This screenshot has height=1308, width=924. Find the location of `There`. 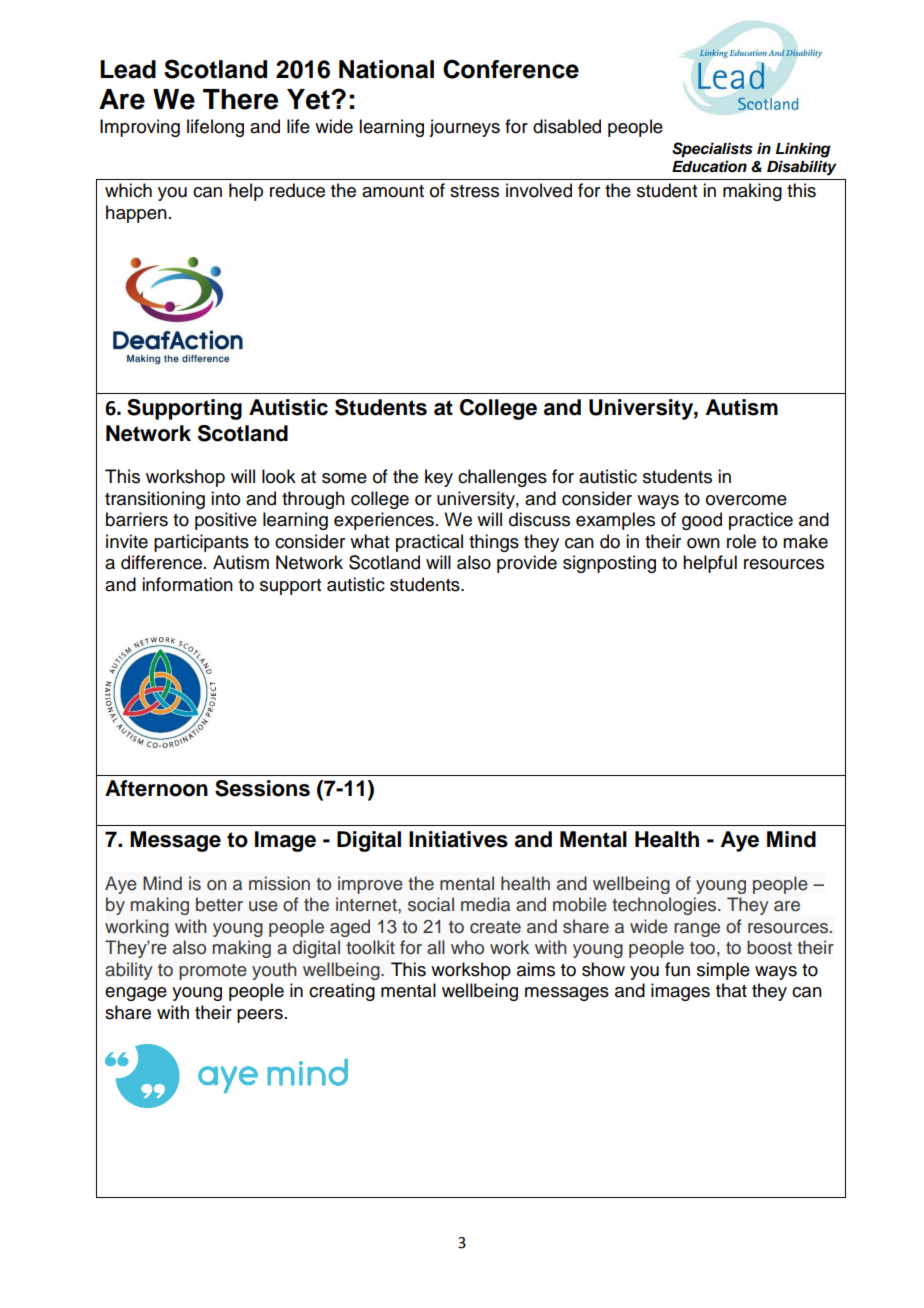

There is located at coordinates (240, 99).
